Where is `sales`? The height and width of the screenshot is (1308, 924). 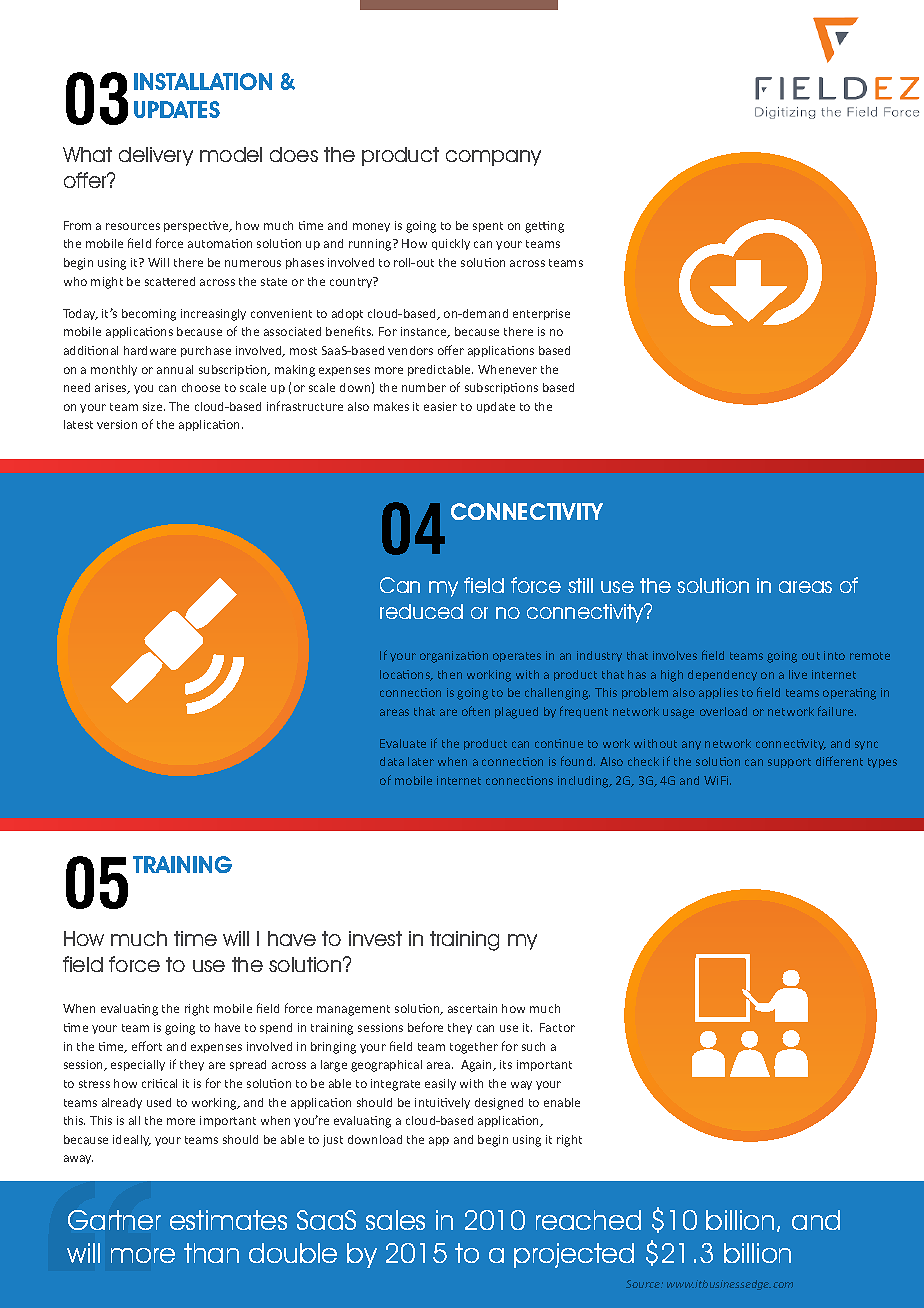
sales is located at coordinates (395, 1220).
